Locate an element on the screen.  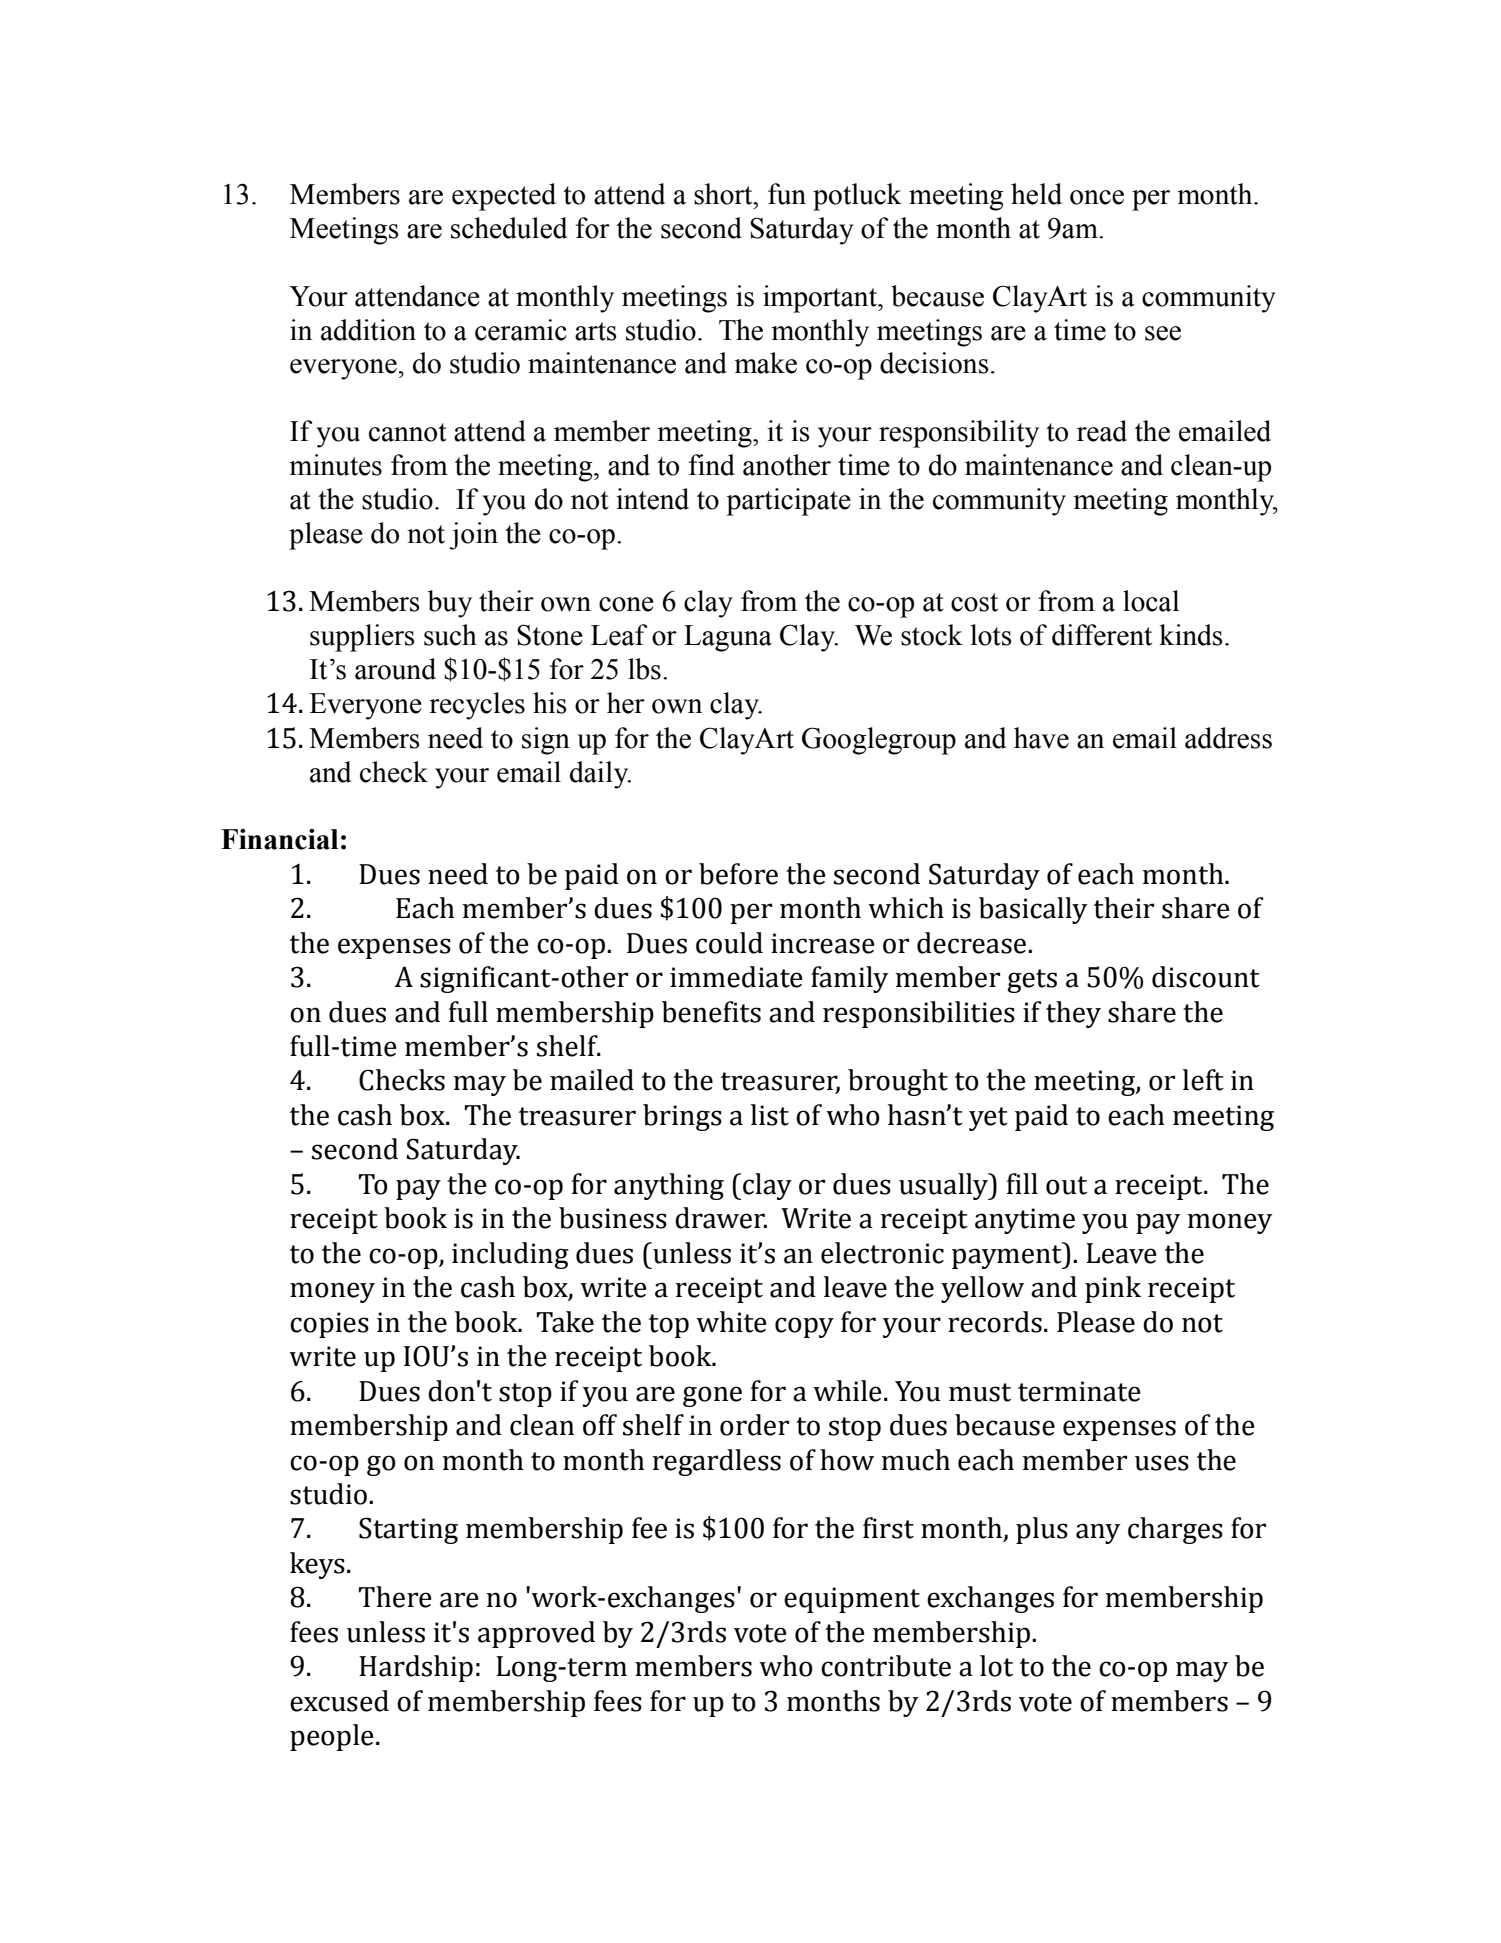
copies is located at coordinates (329, 1325).
